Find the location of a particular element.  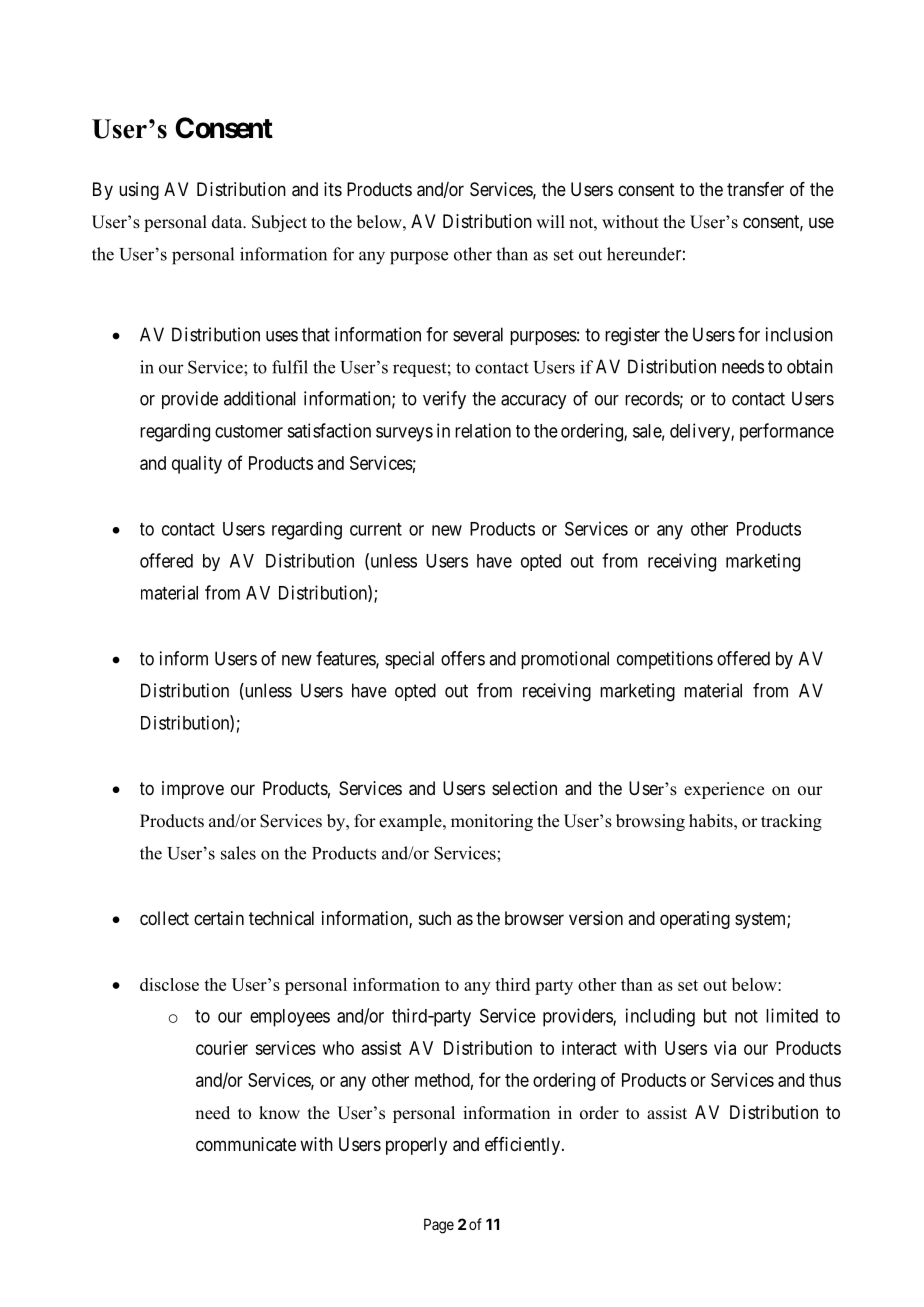

will is located at coordinates (550, 221).
